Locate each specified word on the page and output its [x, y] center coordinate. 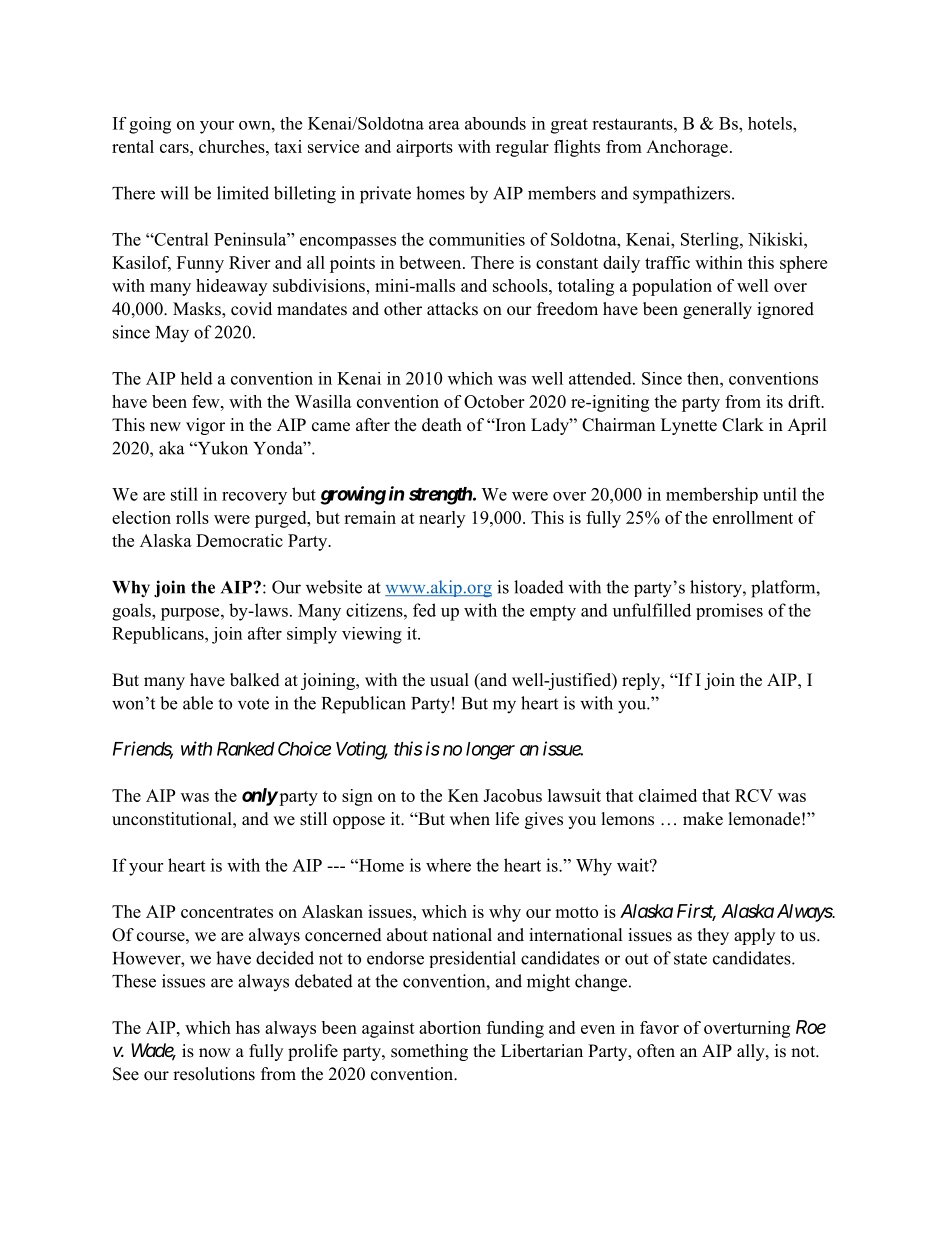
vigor [205, 426]
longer [490, 751]
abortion [450, 1027]
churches [233, 146]
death [442, 425]
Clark [743, 425]
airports [424, 148]
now [215, 1053]
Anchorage [687, 148]
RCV [754, 795]
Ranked [246, 749]
